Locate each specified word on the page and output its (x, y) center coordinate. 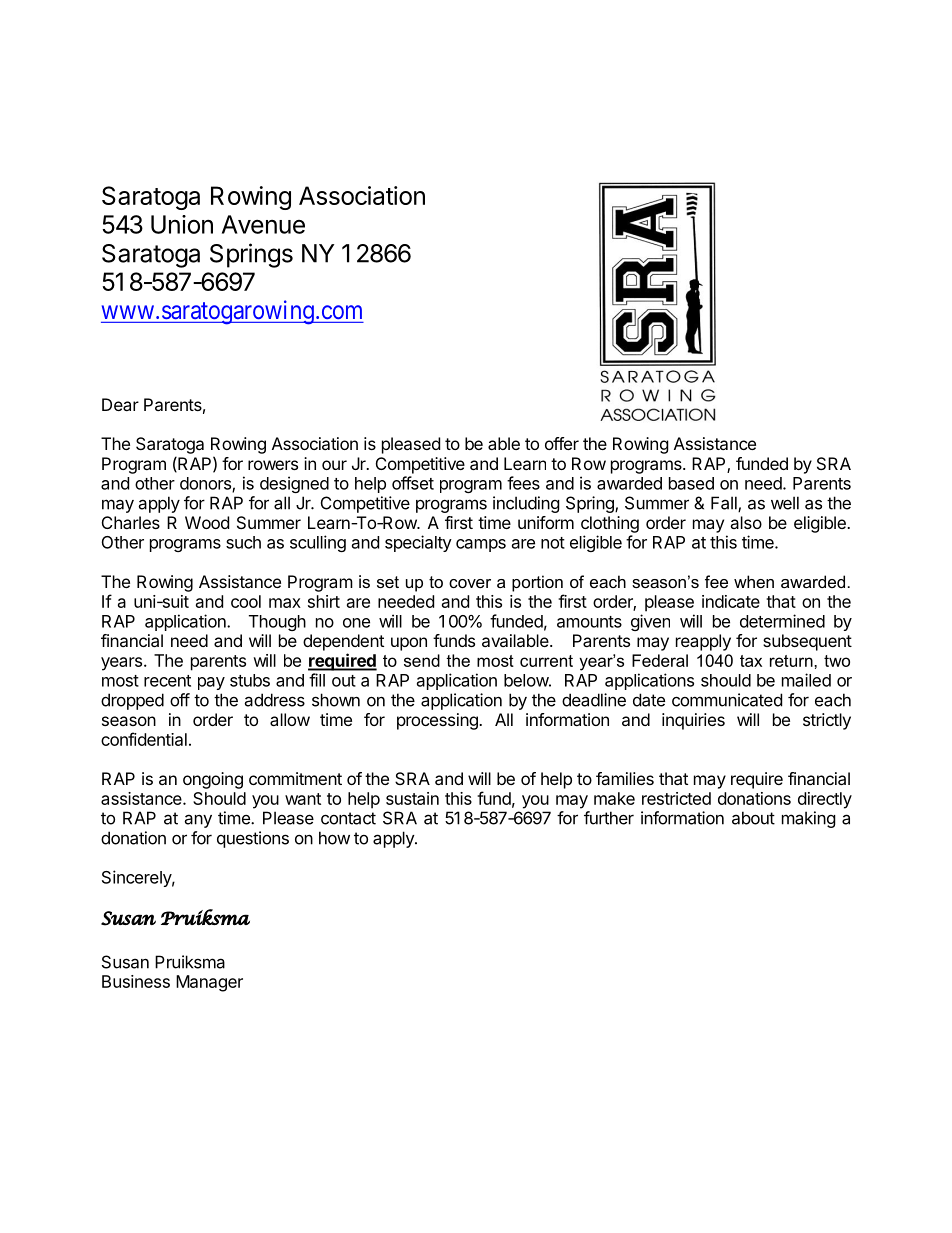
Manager (209, 983)
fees (523, 483)
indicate (731, 601)
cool (246, 601)
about (753, 818)
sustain (412, 798)
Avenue (263, 224)
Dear (120, 404)
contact (348, 818)
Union (182, 224)
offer (562, 443)
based (691, 483)
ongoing (213, 780)
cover (470, 583)
